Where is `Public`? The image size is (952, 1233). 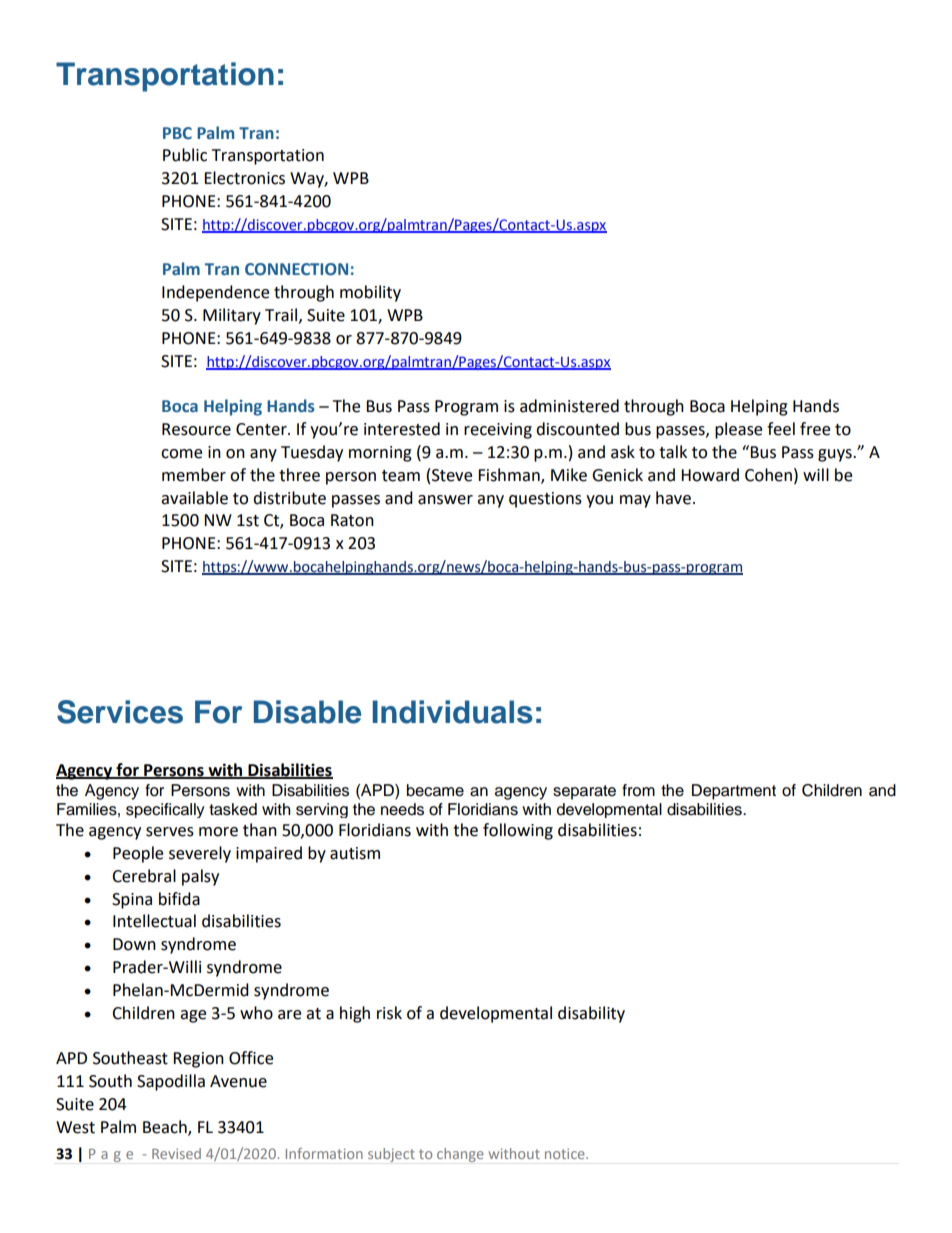
Public is located at coordinates (185, 155).
